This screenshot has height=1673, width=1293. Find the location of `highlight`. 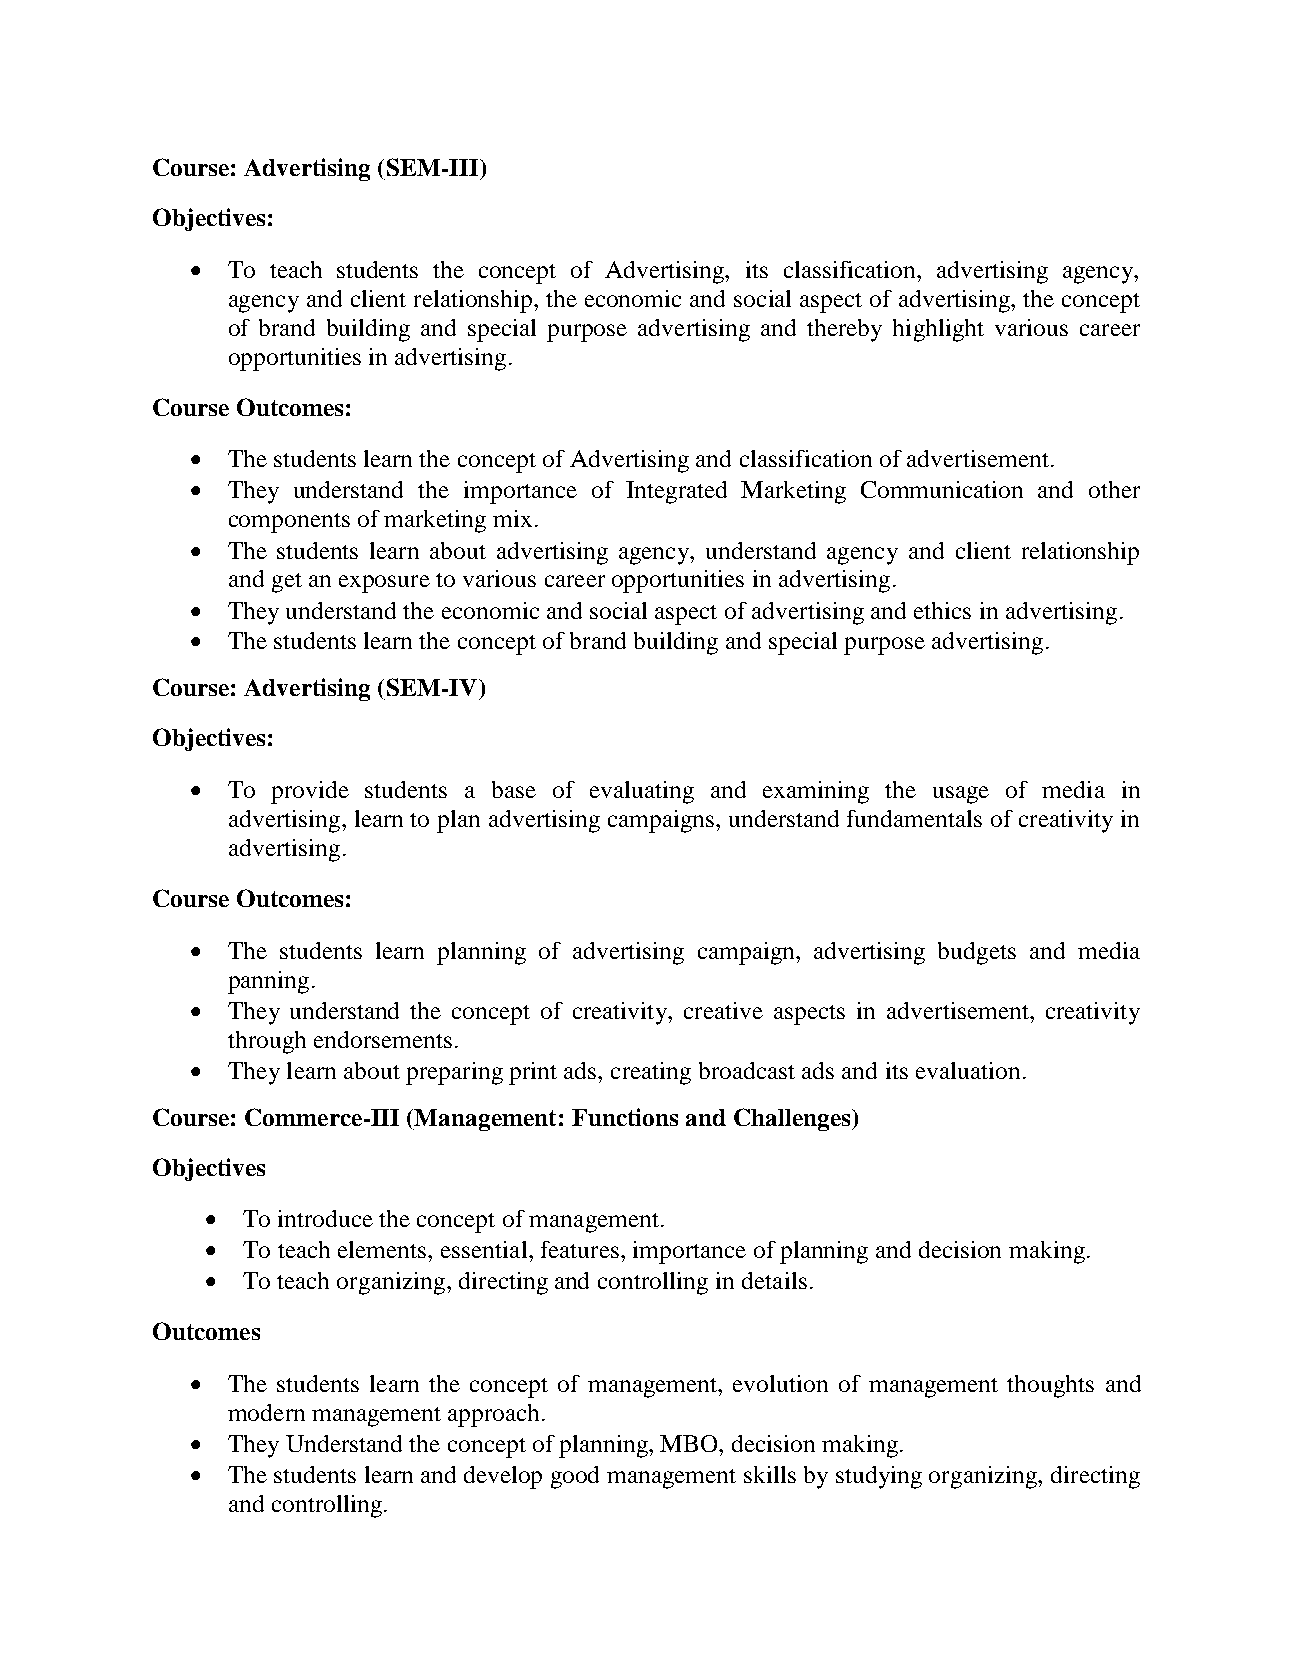

highlight is located at coordinates (938, 330).
